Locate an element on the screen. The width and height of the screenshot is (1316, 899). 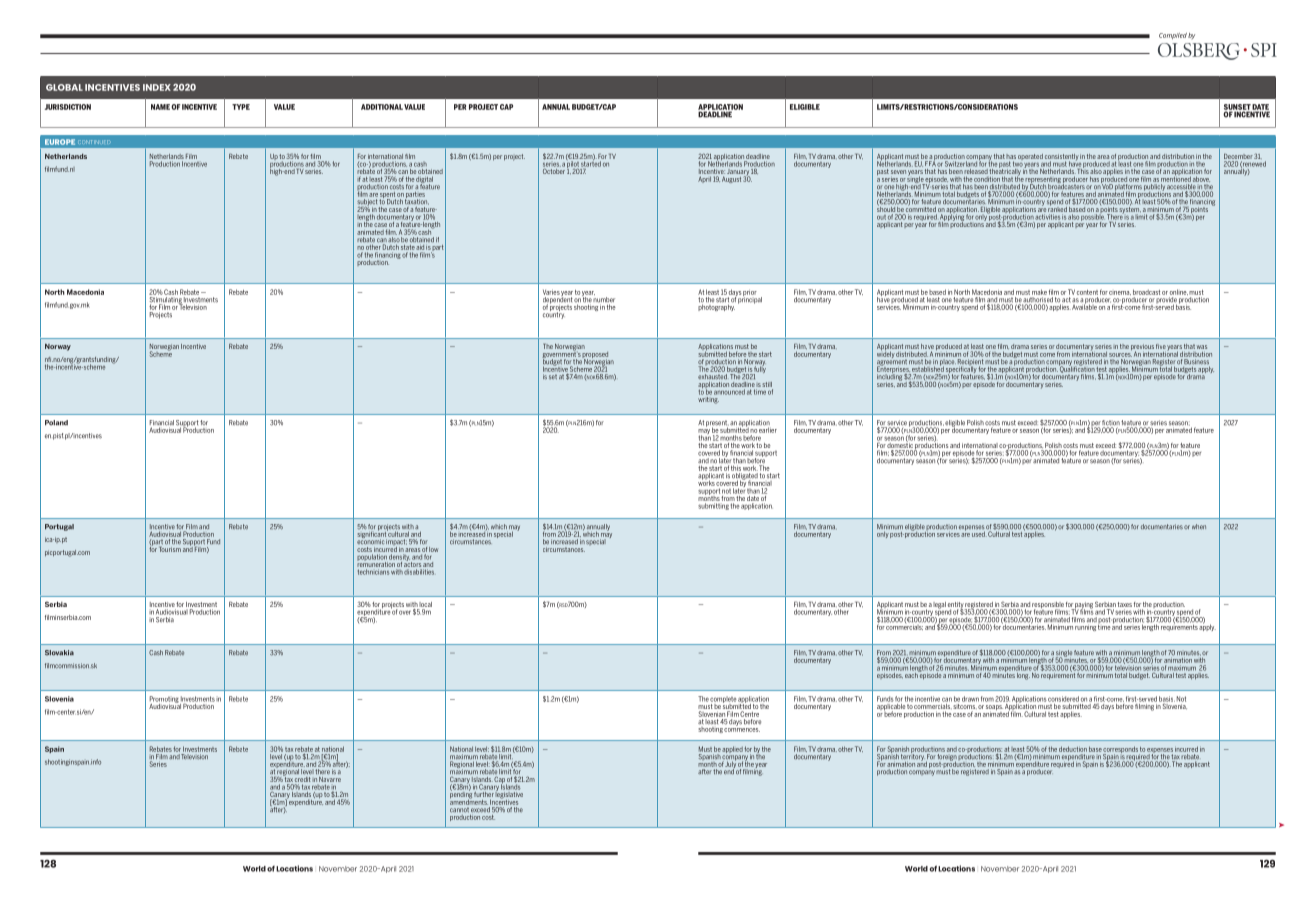
Tourism is located at coordinates (170, 548).
